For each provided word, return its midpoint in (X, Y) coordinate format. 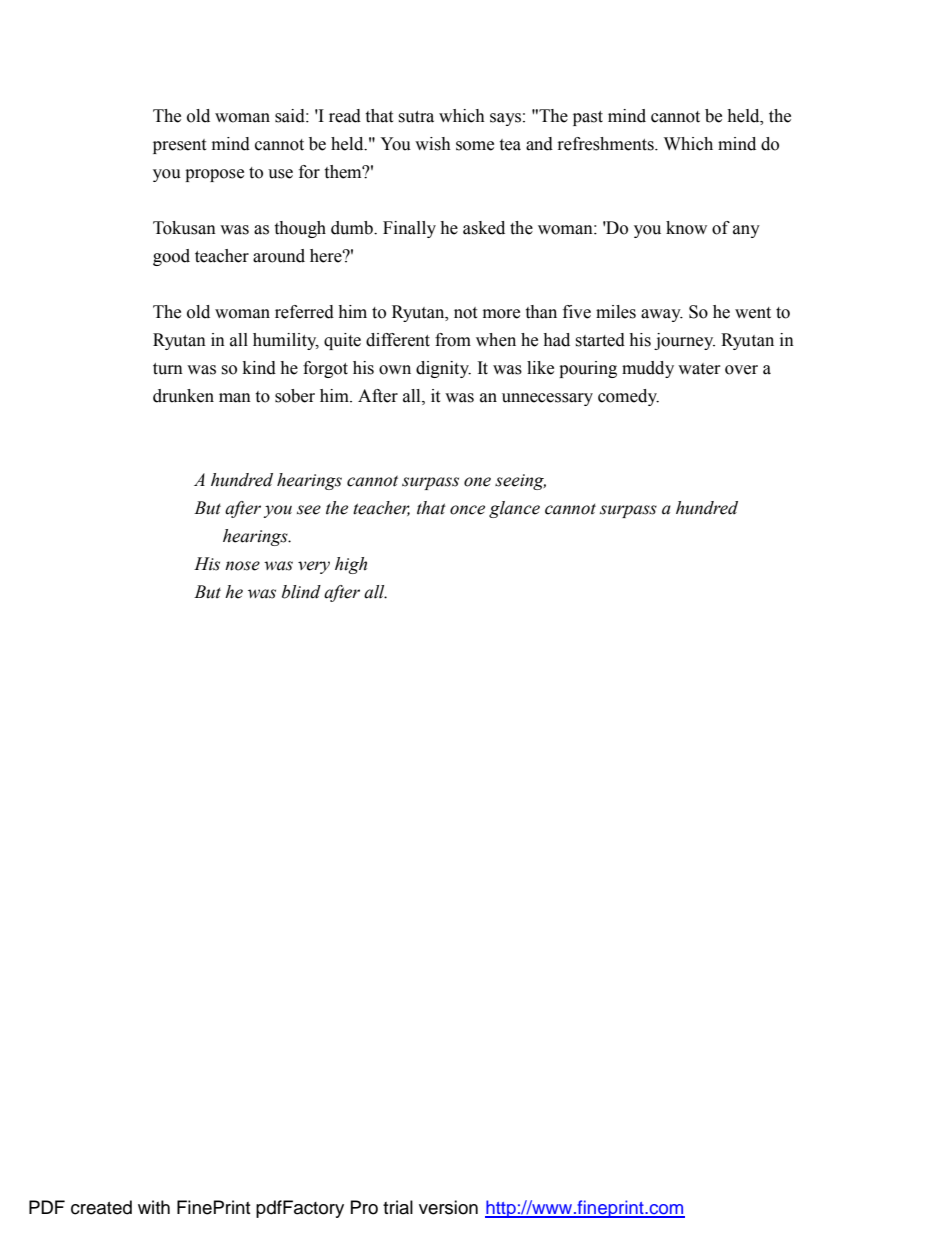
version (448, 1207)
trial (398, 1207)
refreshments (607, 144)
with (154, 1207)
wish (433, 144)
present (179, 146)
